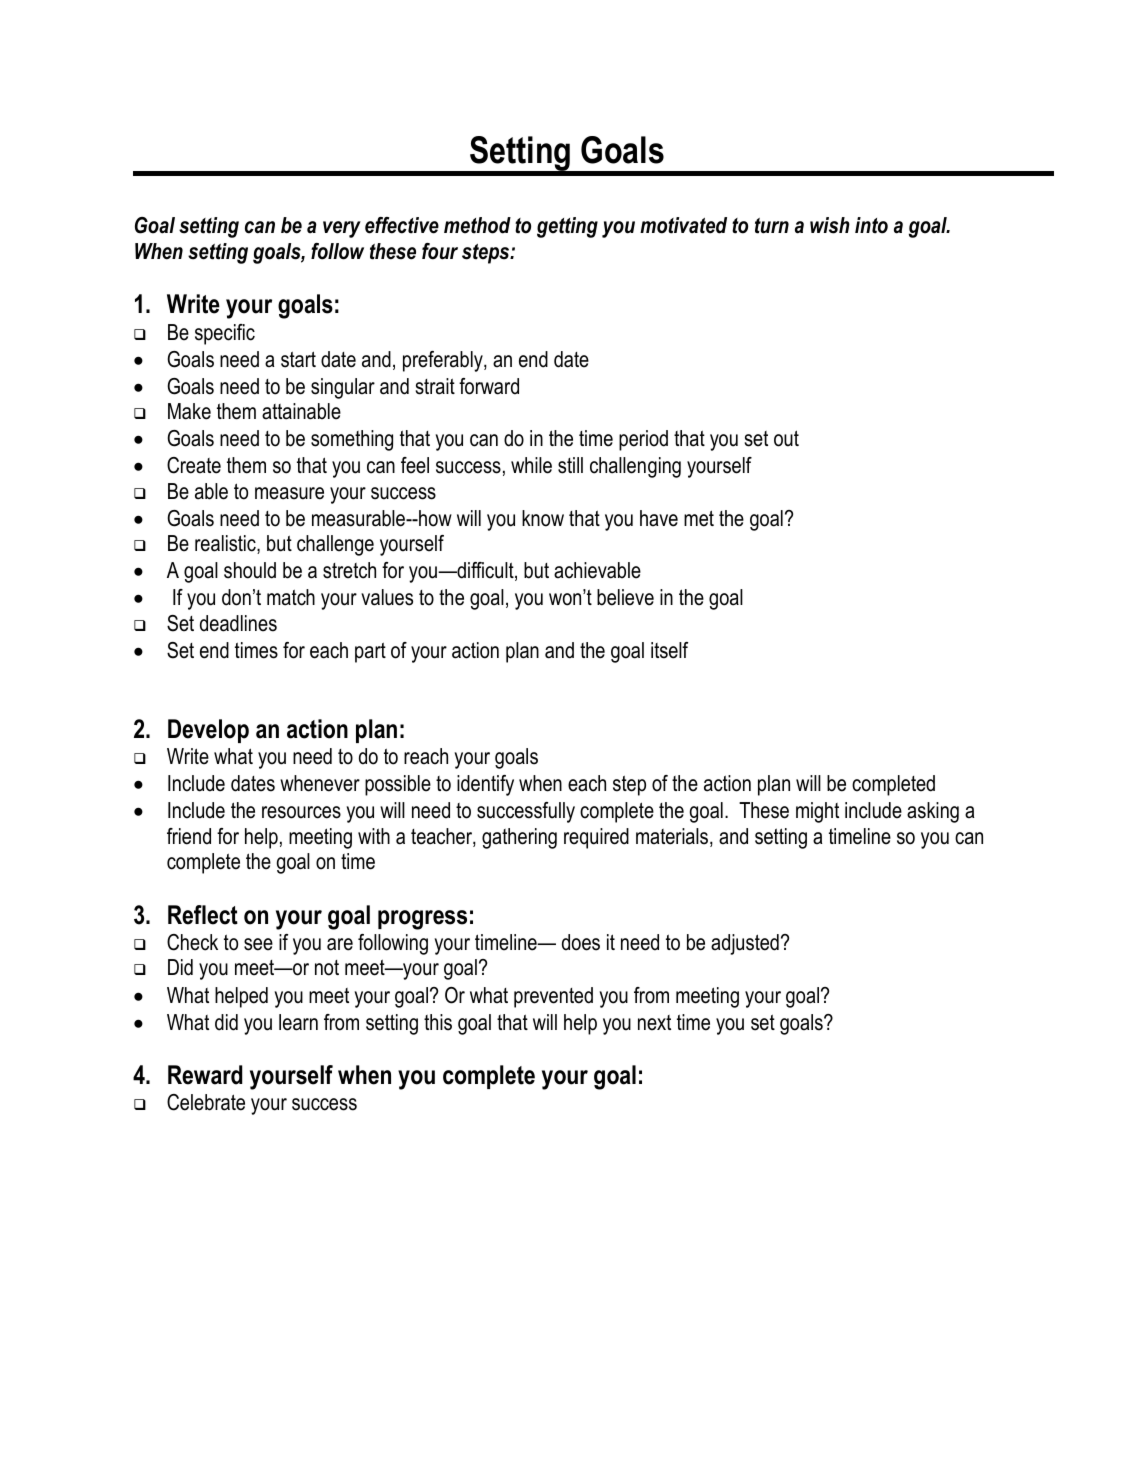  I want to click on very, so click(342, 229).
